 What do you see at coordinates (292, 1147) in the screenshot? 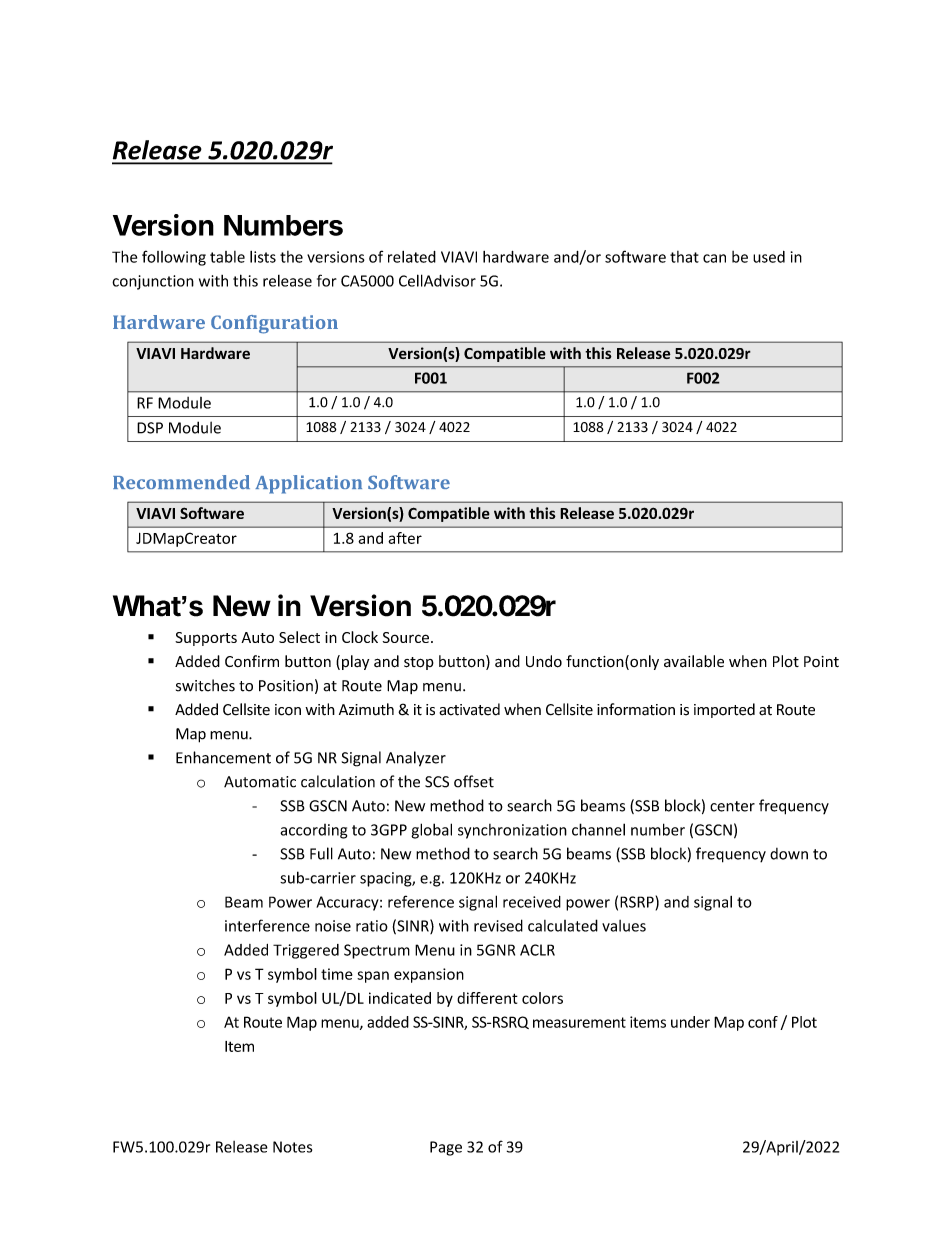
I see `Notes` at bounding box center [292, 1147].
